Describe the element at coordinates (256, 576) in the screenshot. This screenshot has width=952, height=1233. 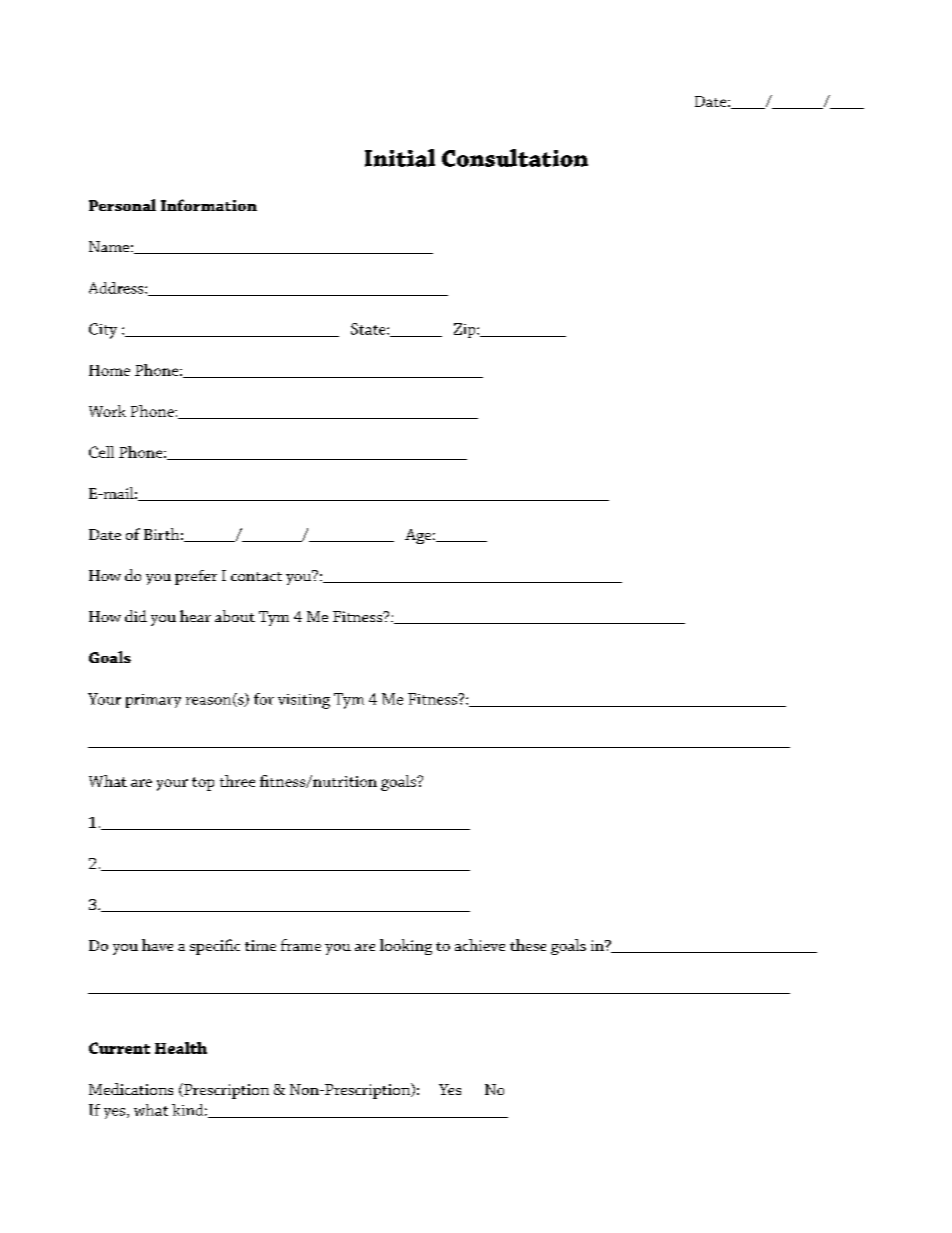
I see `contact` at that location.
